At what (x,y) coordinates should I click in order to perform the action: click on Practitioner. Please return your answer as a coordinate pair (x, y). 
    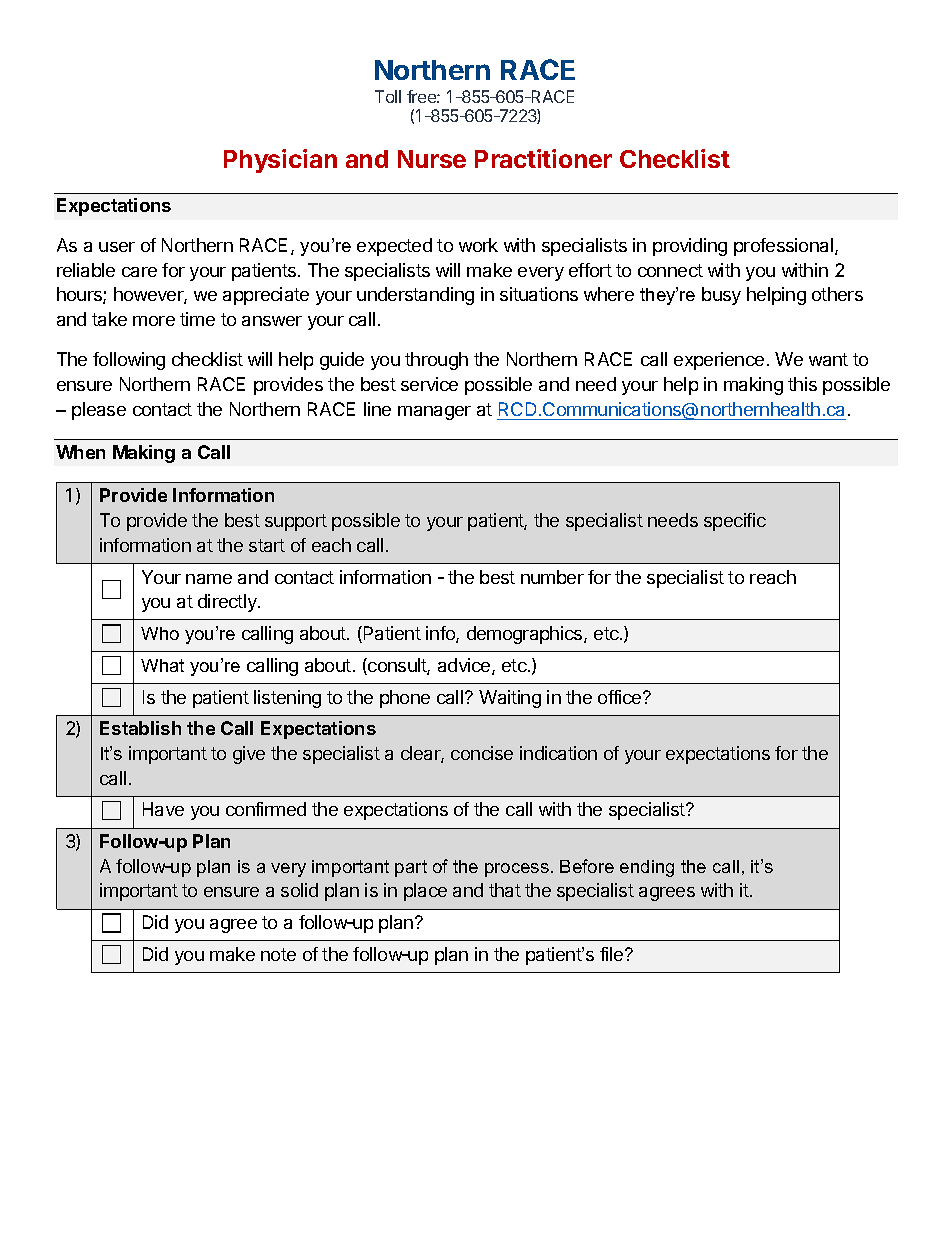
    Looking at the image, I should click on (543, 158).
